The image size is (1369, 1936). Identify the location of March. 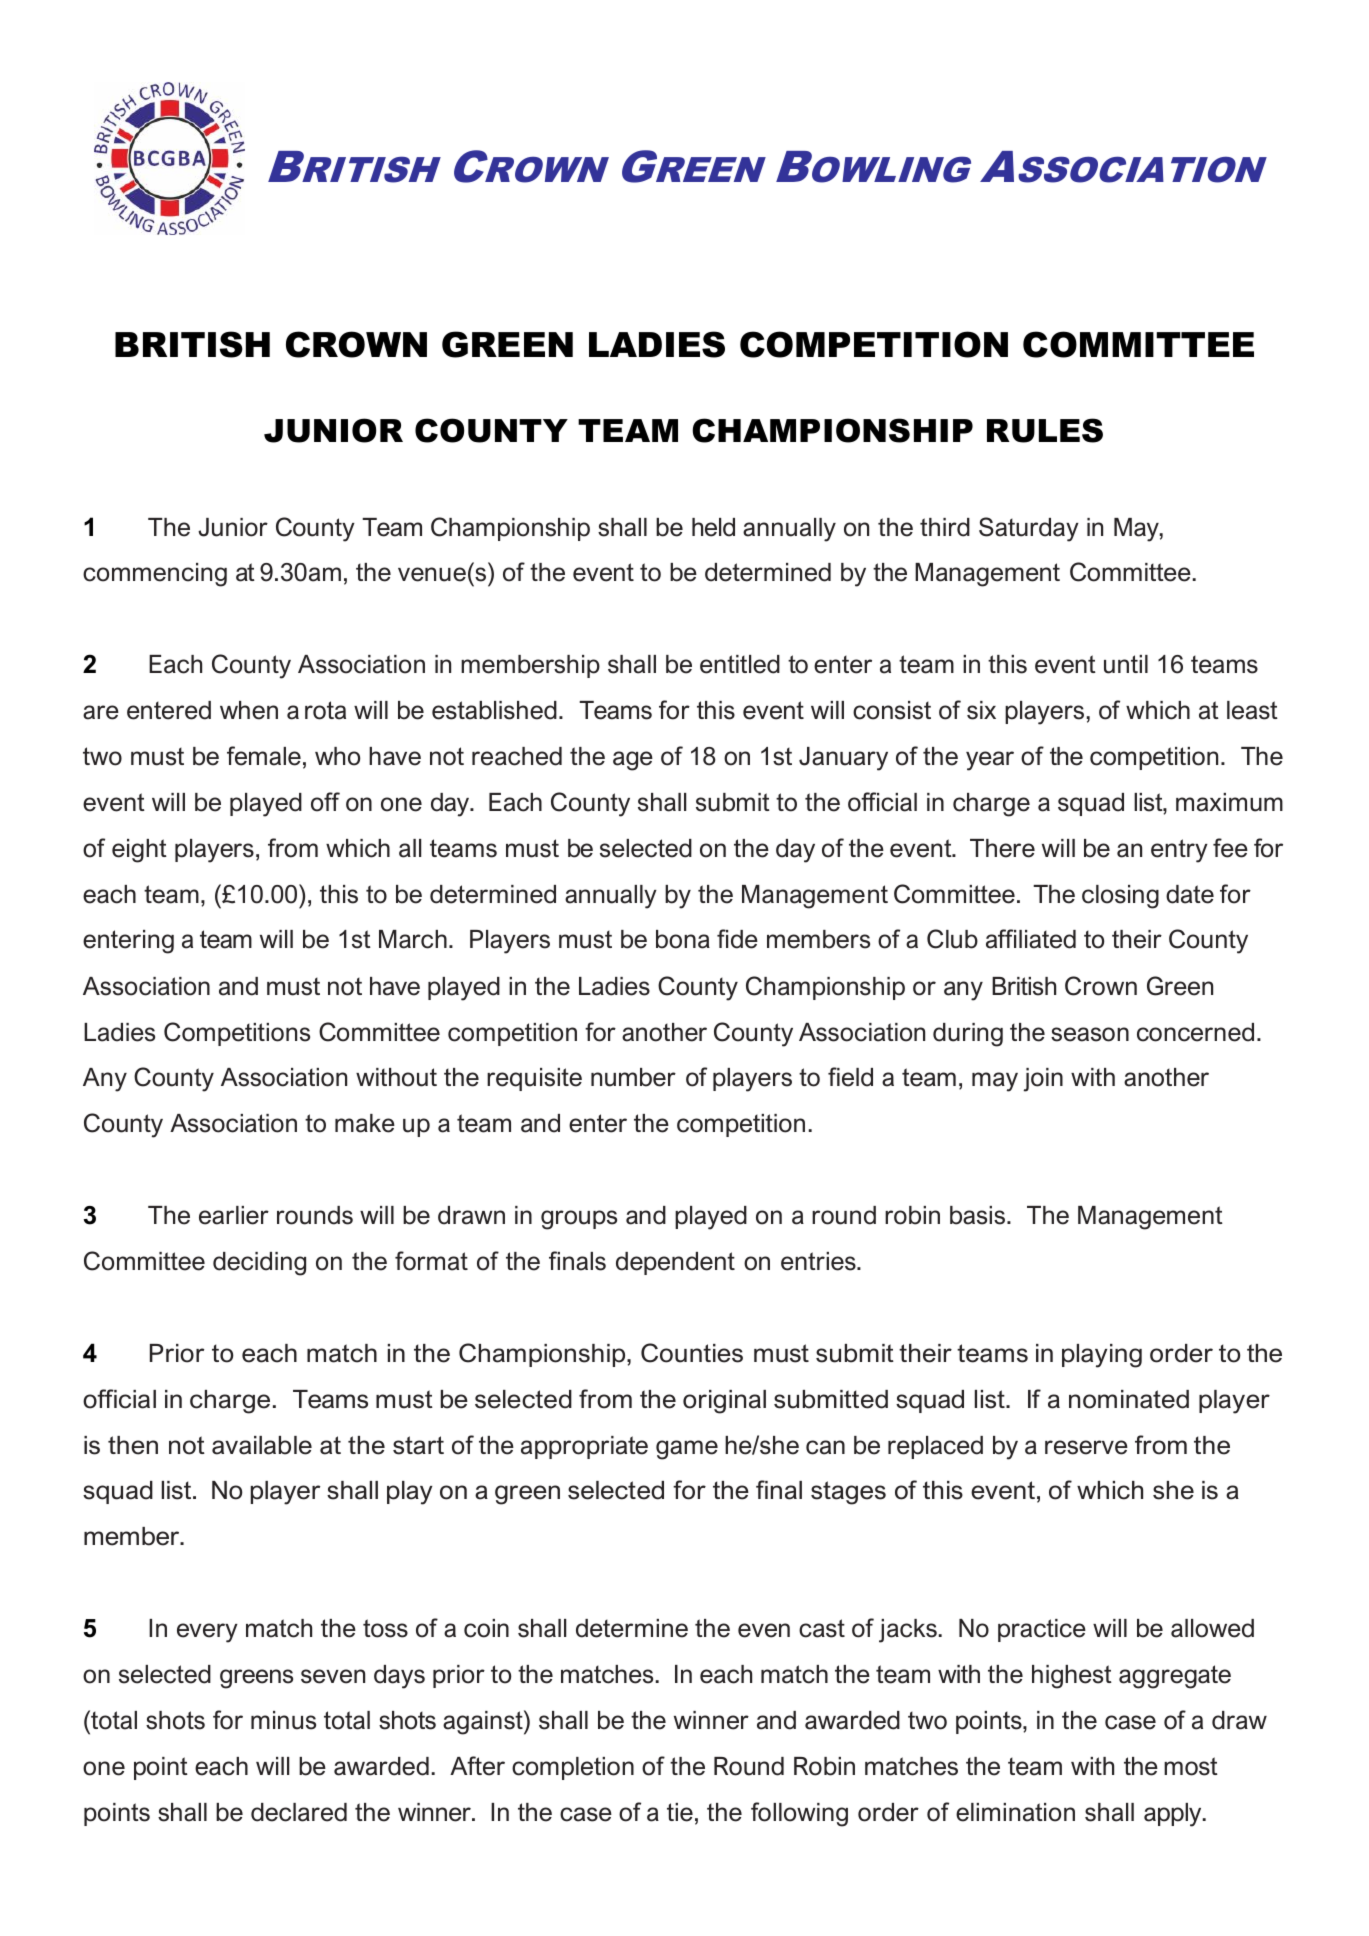
(413, 939).
